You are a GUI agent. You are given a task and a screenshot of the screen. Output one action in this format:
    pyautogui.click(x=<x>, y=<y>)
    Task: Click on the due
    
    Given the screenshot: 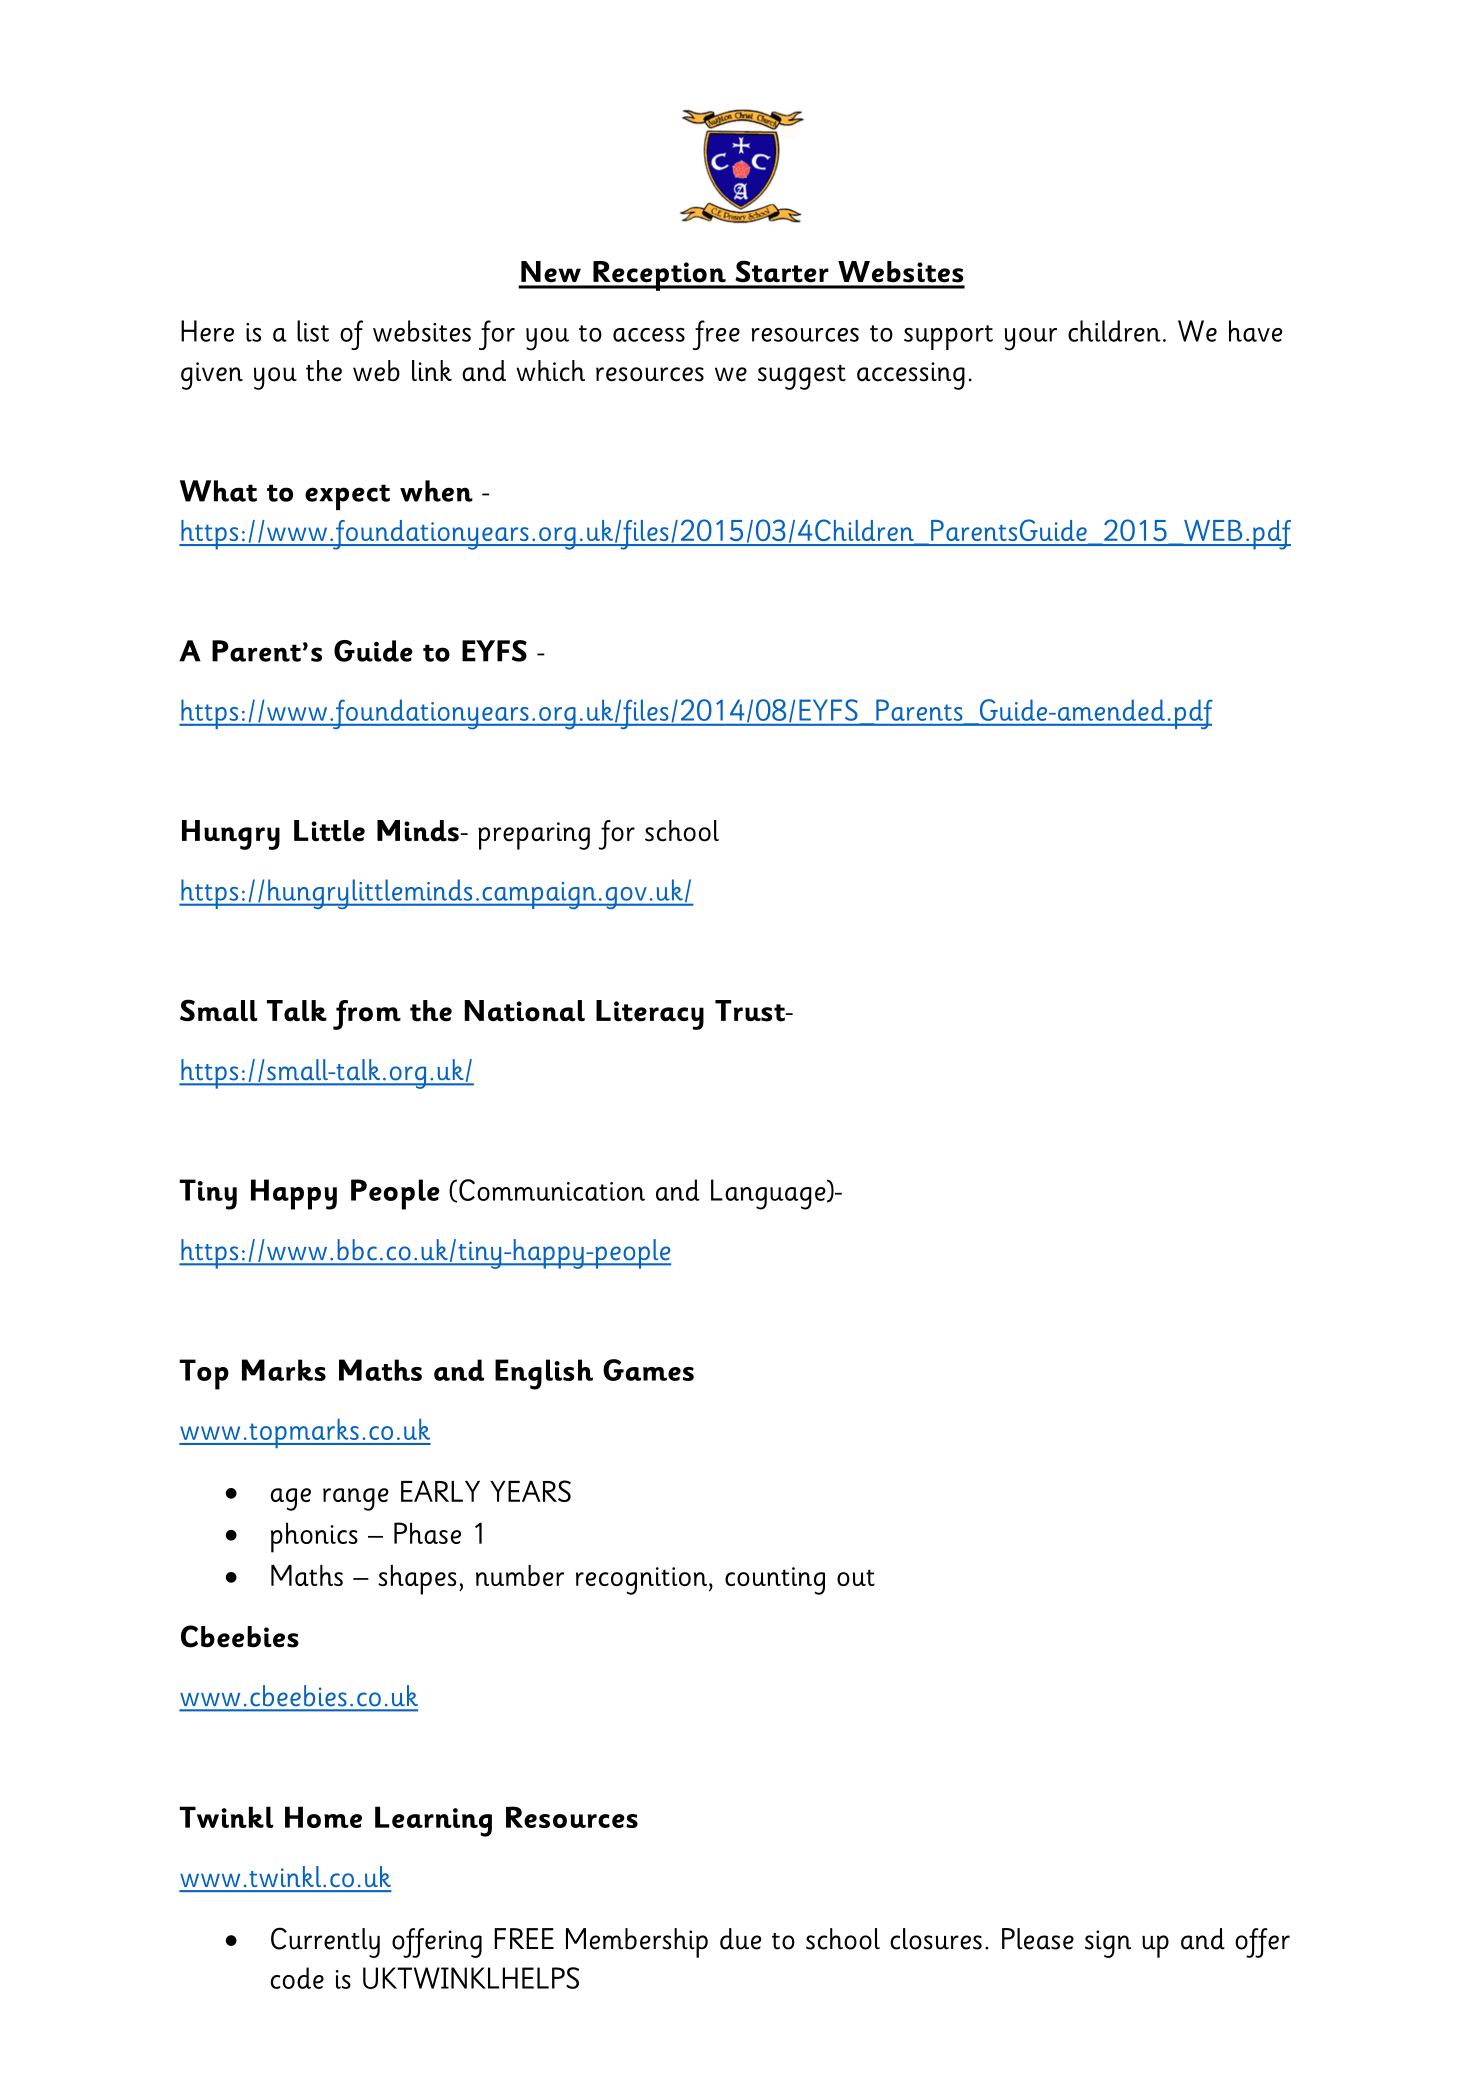 What is the action you would take?
    pyautogui.click(x=740, y=1939)
